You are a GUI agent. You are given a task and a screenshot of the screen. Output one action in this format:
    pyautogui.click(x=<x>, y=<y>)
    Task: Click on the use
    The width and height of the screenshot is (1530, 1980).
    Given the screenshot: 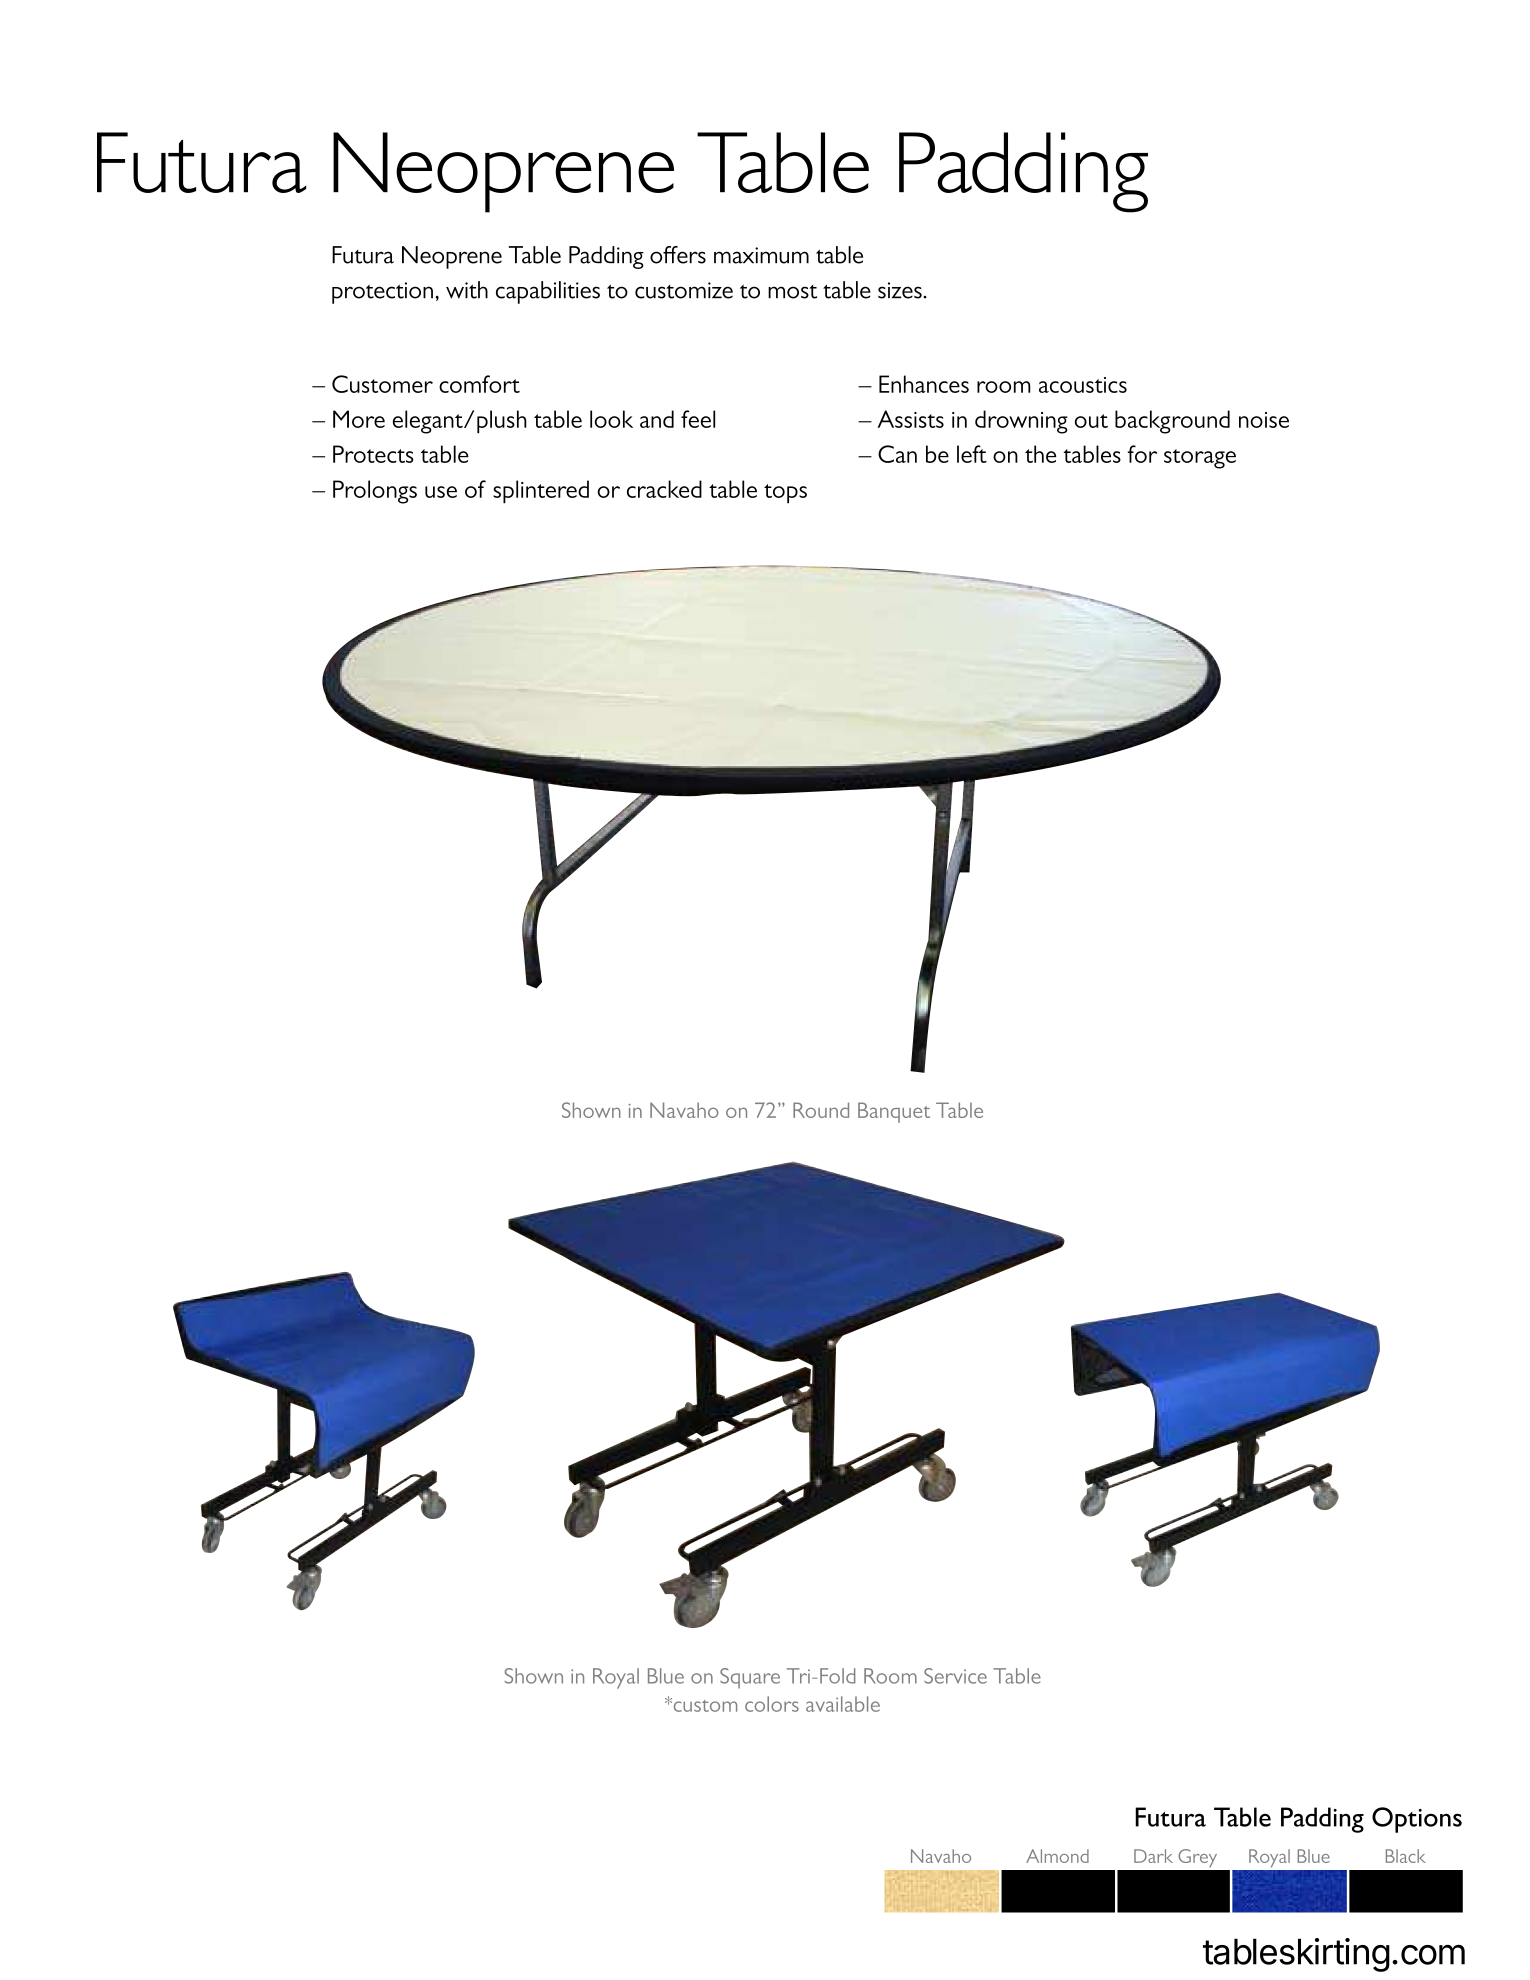 What is the action you would take?
    pyautogui.click(x=441, y=492)
